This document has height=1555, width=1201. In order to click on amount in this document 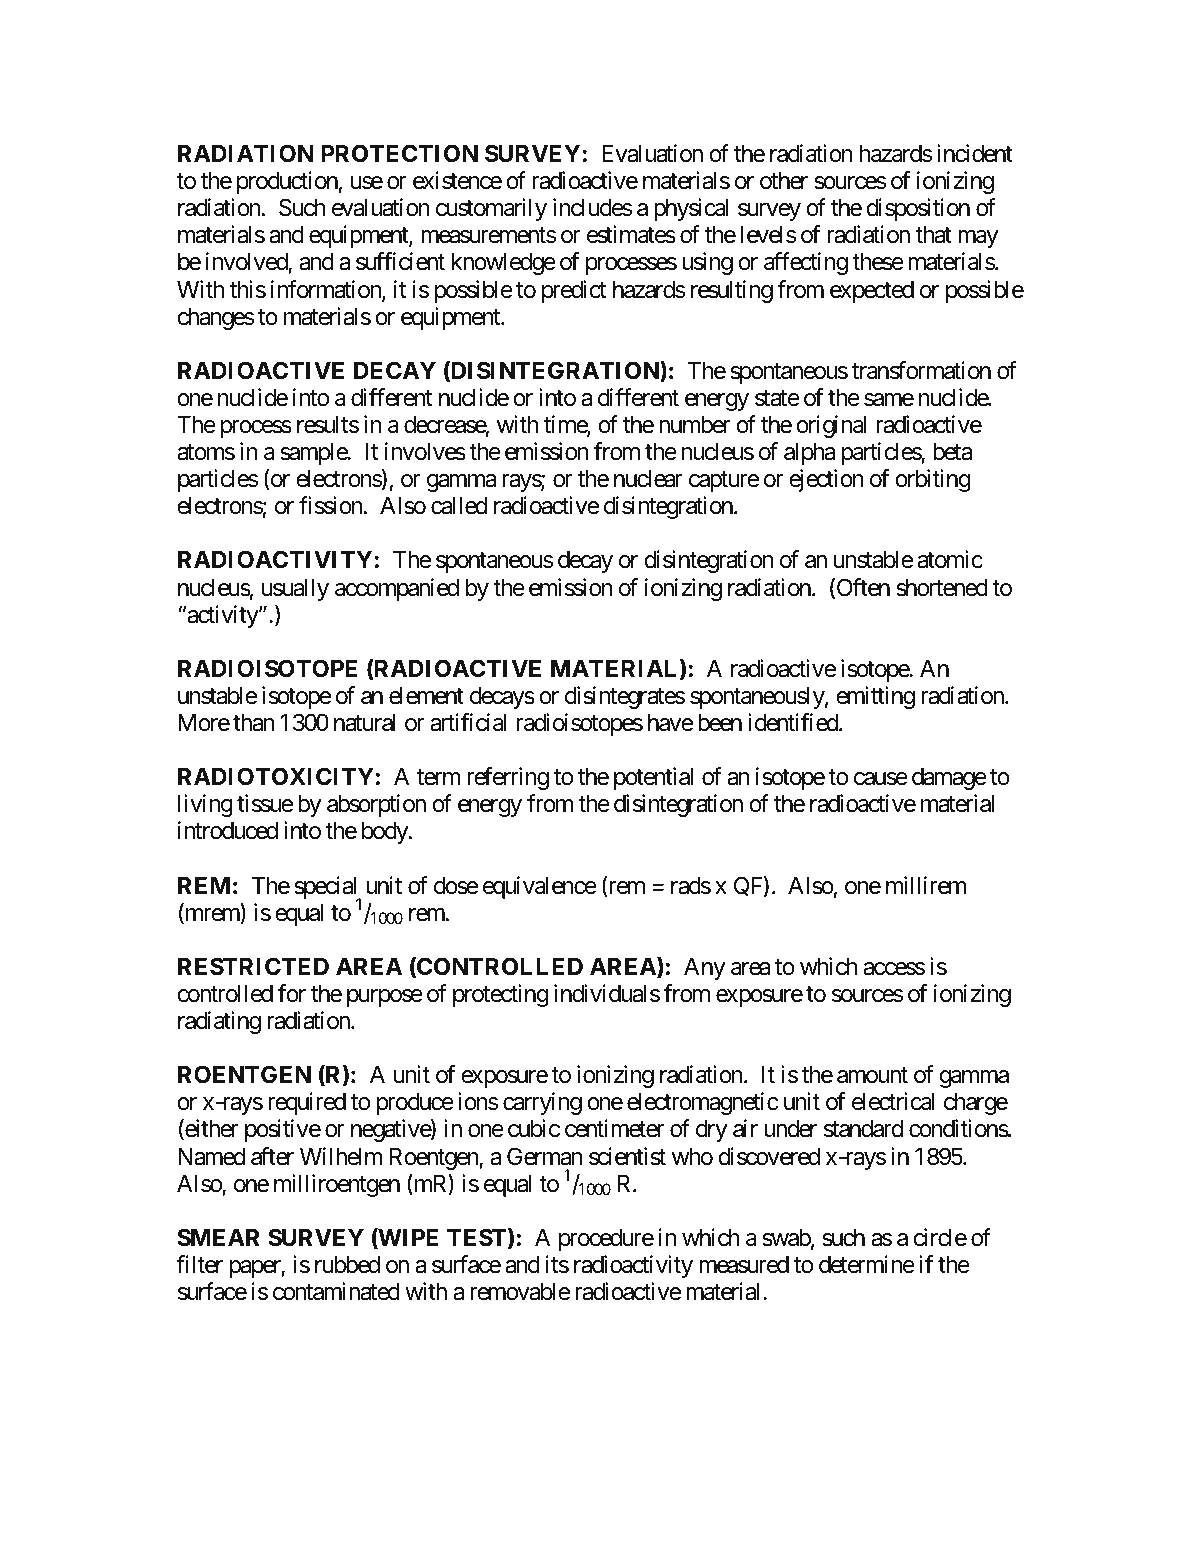, I will do `click(872, 1076)`.
